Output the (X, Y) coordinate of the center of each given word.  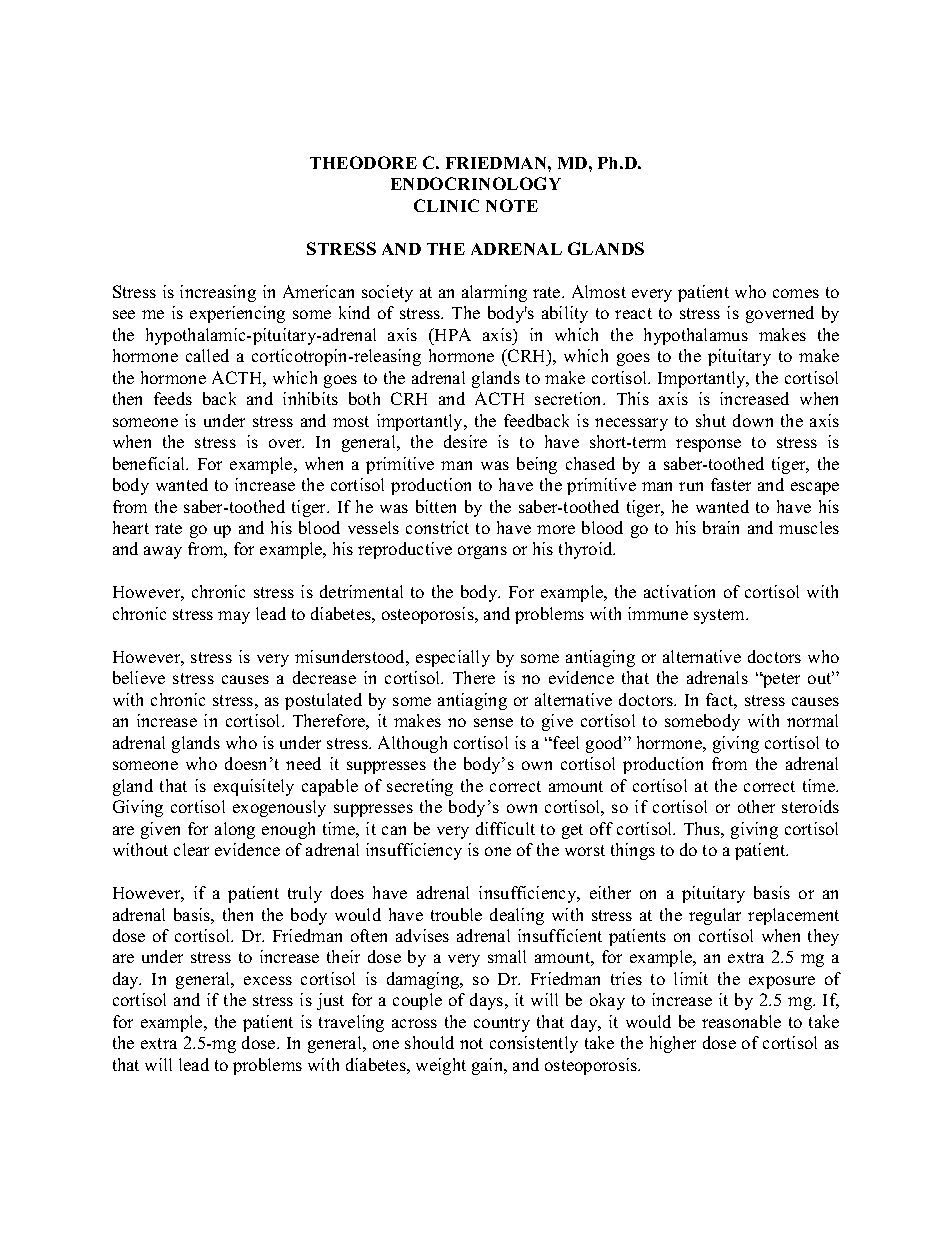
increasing (218, 293)
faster (731, 484)
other (756, 806)
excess (268, 980)
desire (465, 441)
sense (493, 722)
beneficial (150, 463)
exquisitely (254, 787)
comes (796, 293)
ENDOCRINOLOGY (476, 183)
